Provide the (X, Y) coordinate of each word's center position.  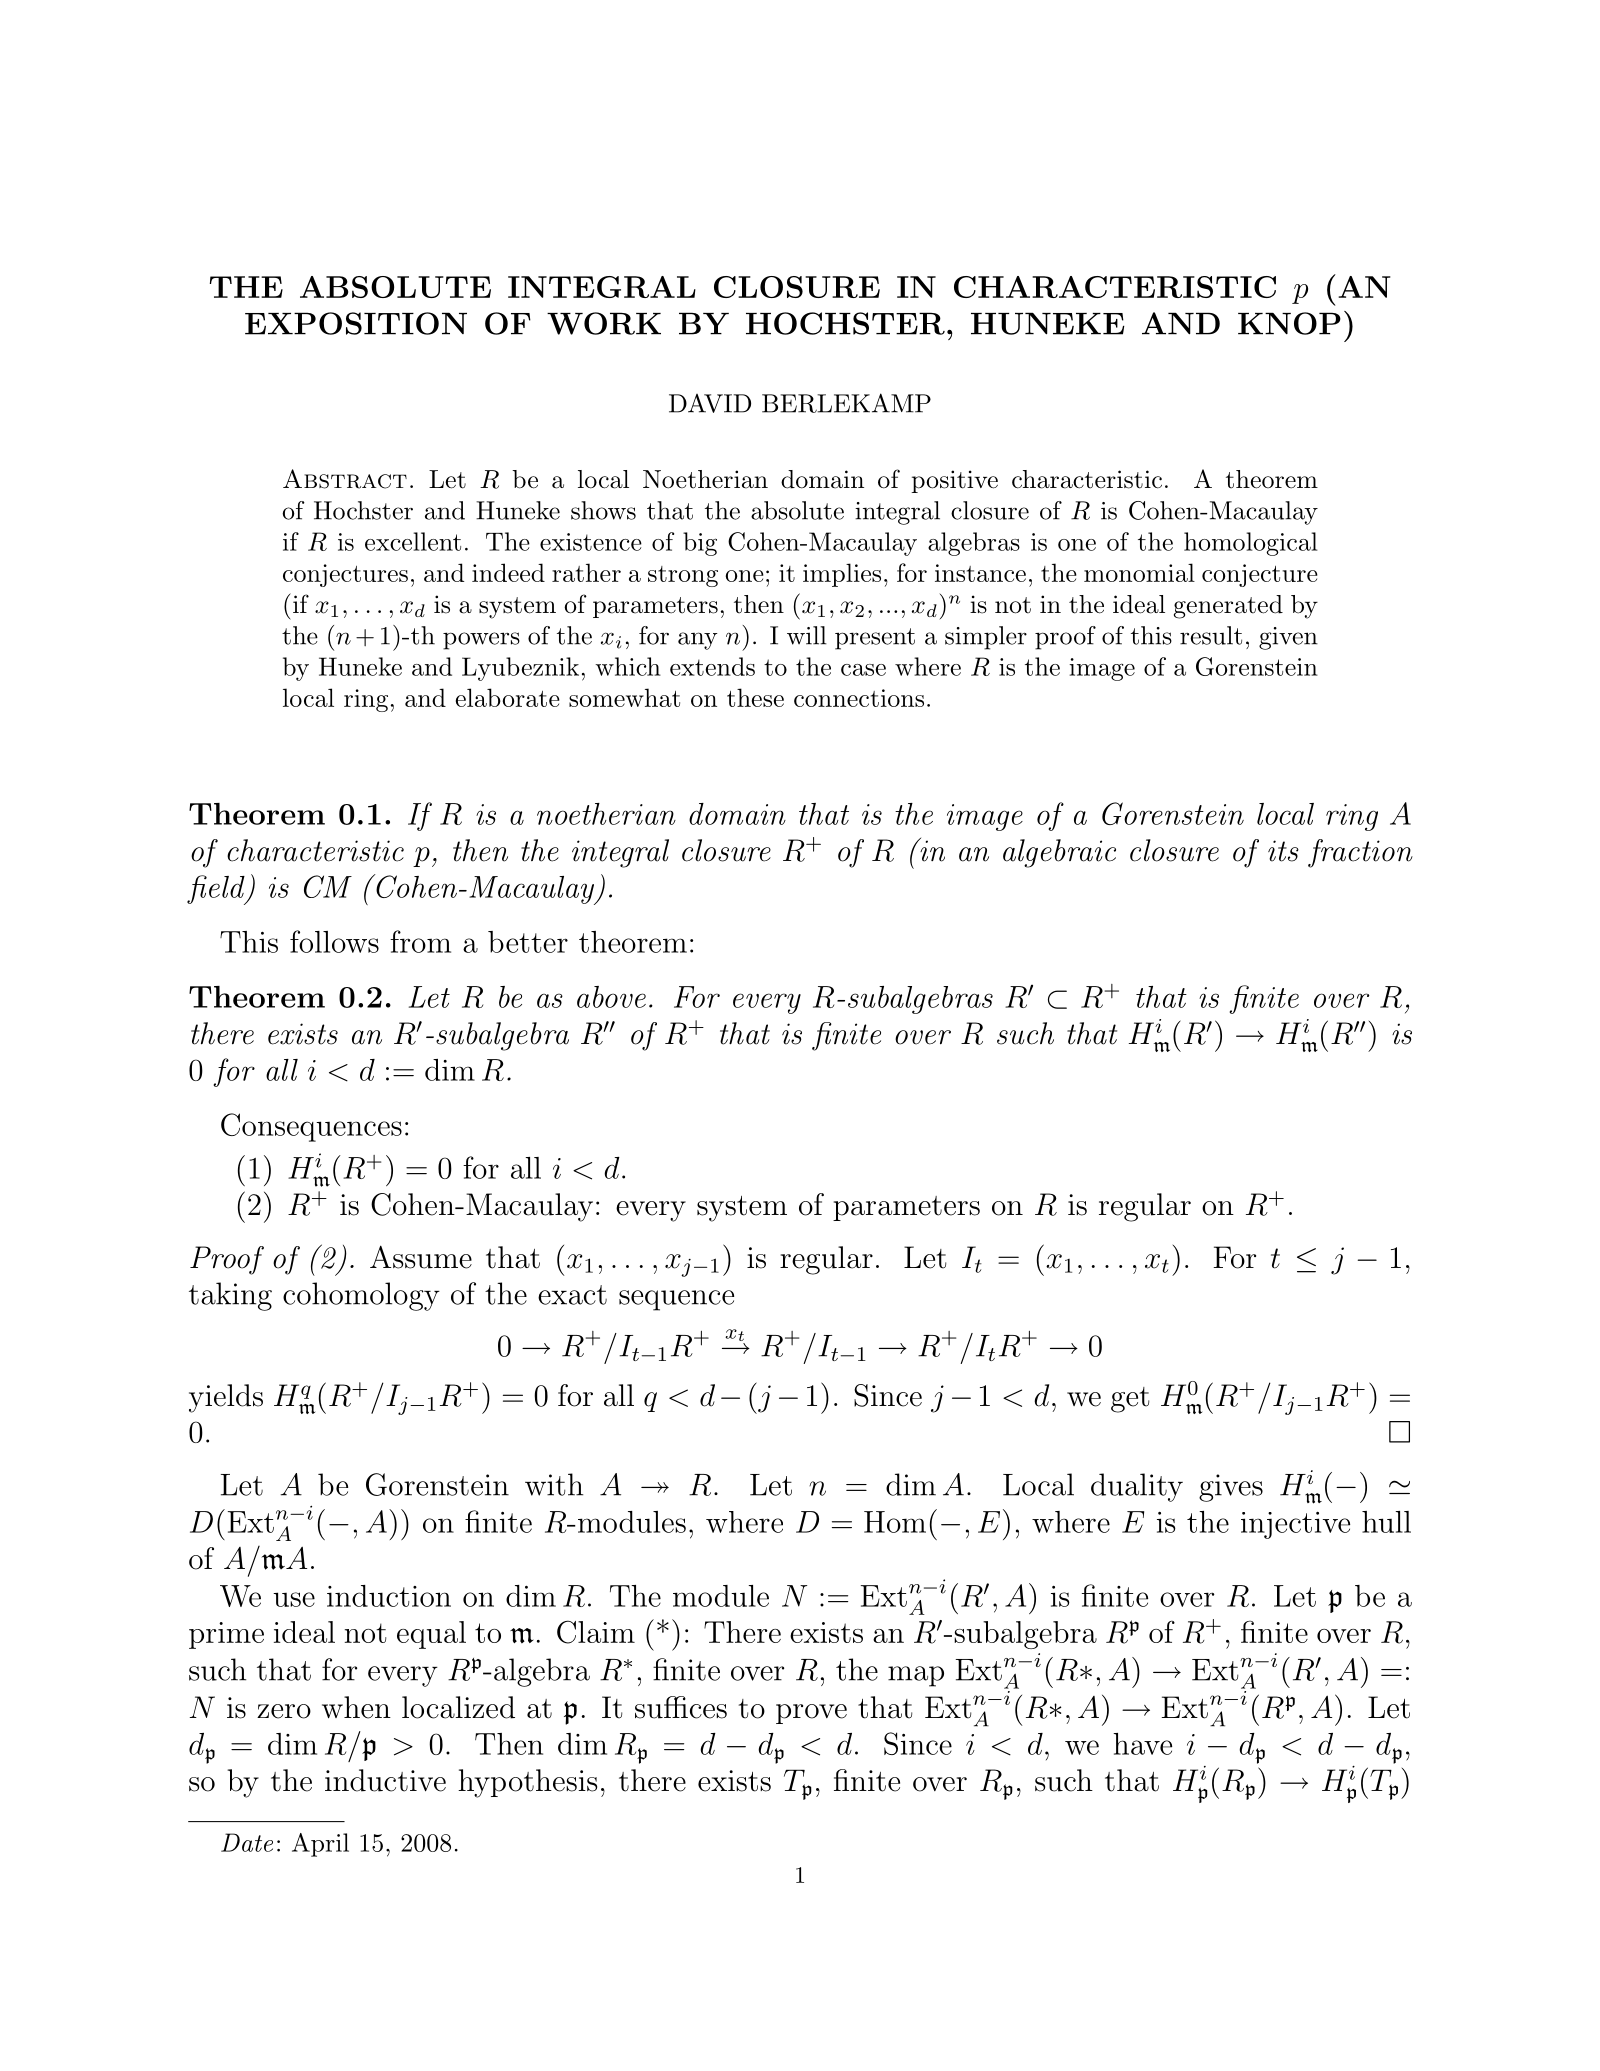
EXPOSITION (356, 323)
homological (1251, 544)
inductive (385, 1780)
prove (811, 1714)
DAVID (710, 403)
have (1142, 1744)
